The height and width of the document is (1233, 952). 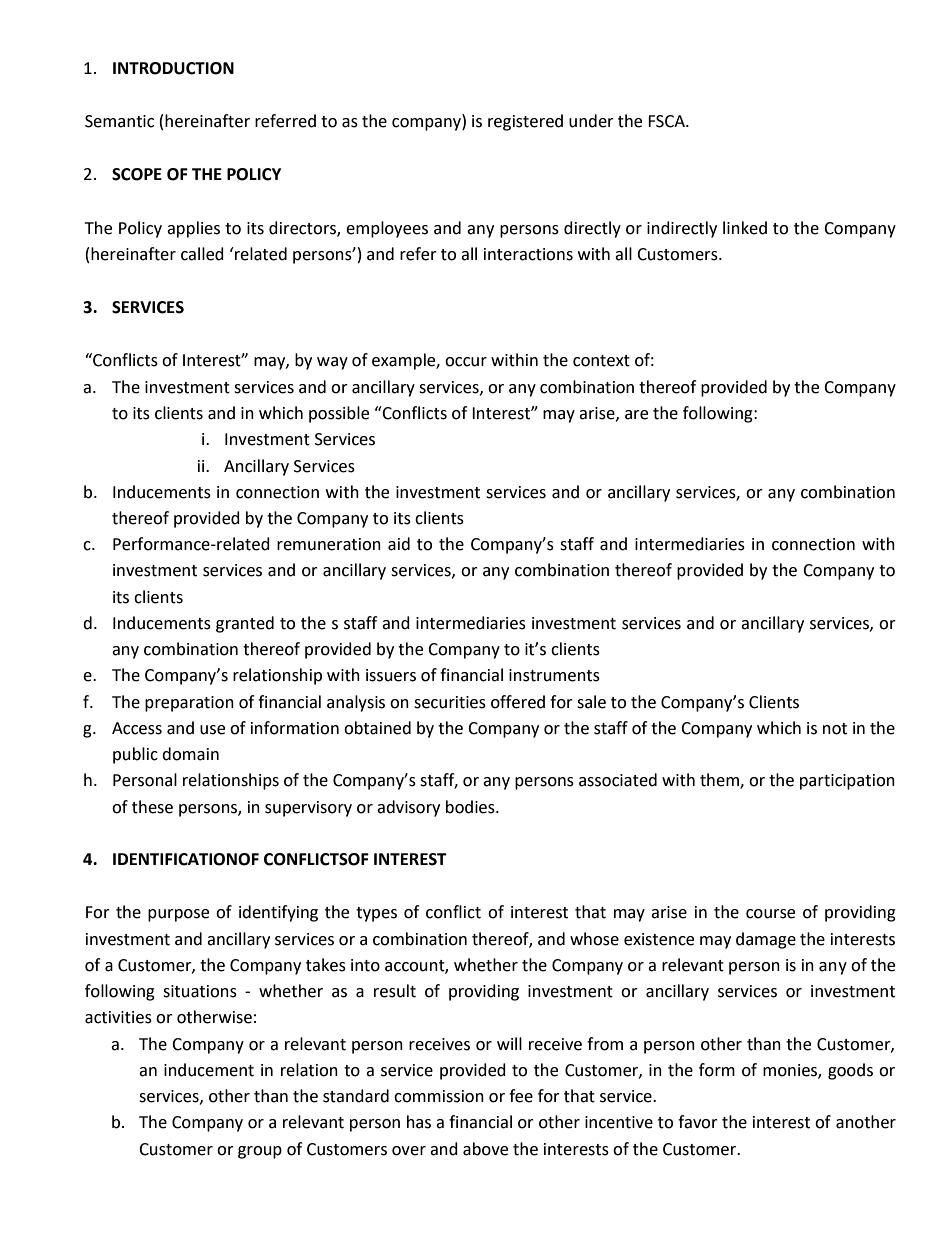 What do you see at coordinates (466, 362) in the document?
I see `occur` at bounding box center [466, 362].
